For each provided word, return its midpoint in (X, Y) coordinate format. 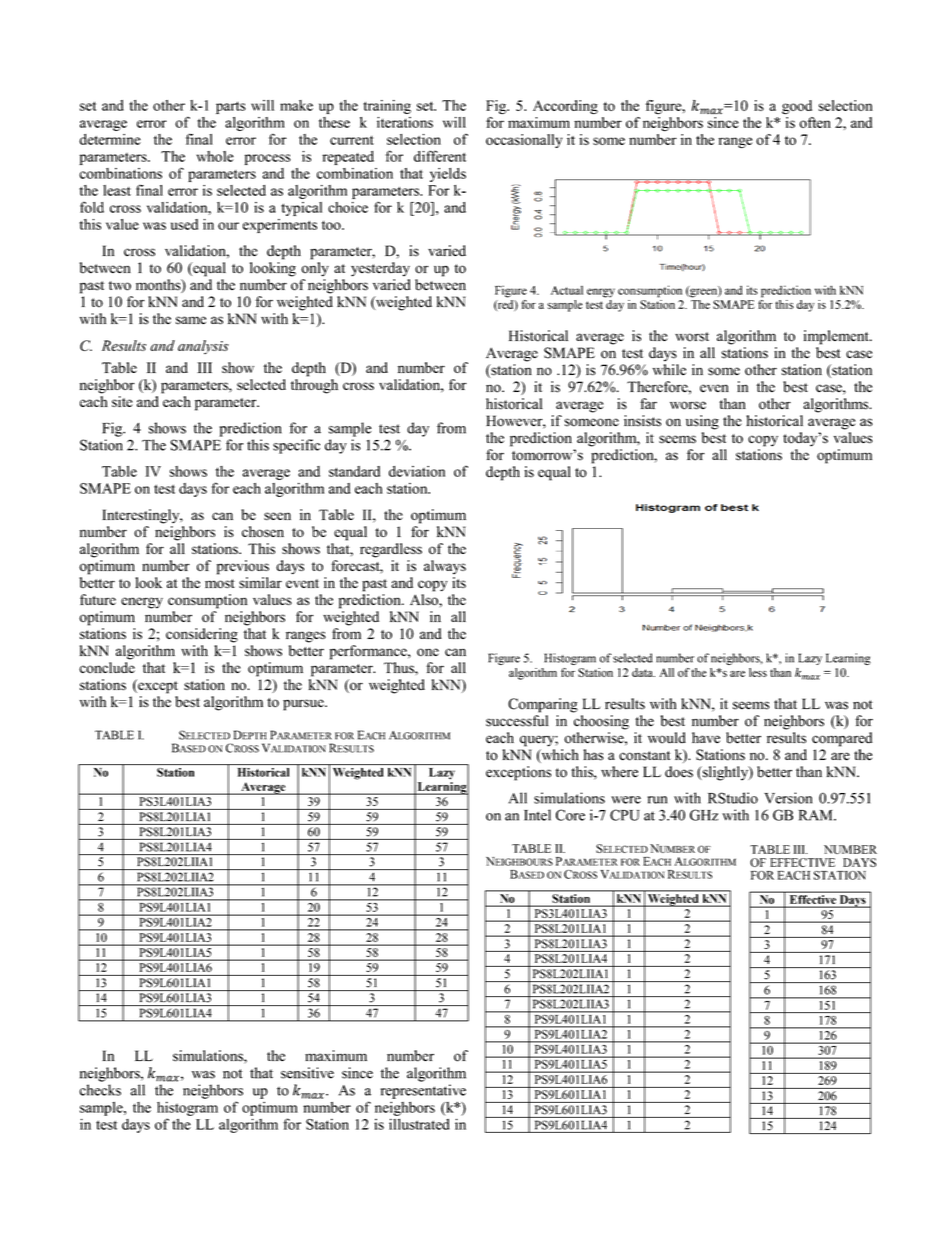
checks (100, 1090)
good (797, 107)
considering (202, 635)
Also (425, 599)
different (440, 156)
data (643, 672)
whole (215, 156)
